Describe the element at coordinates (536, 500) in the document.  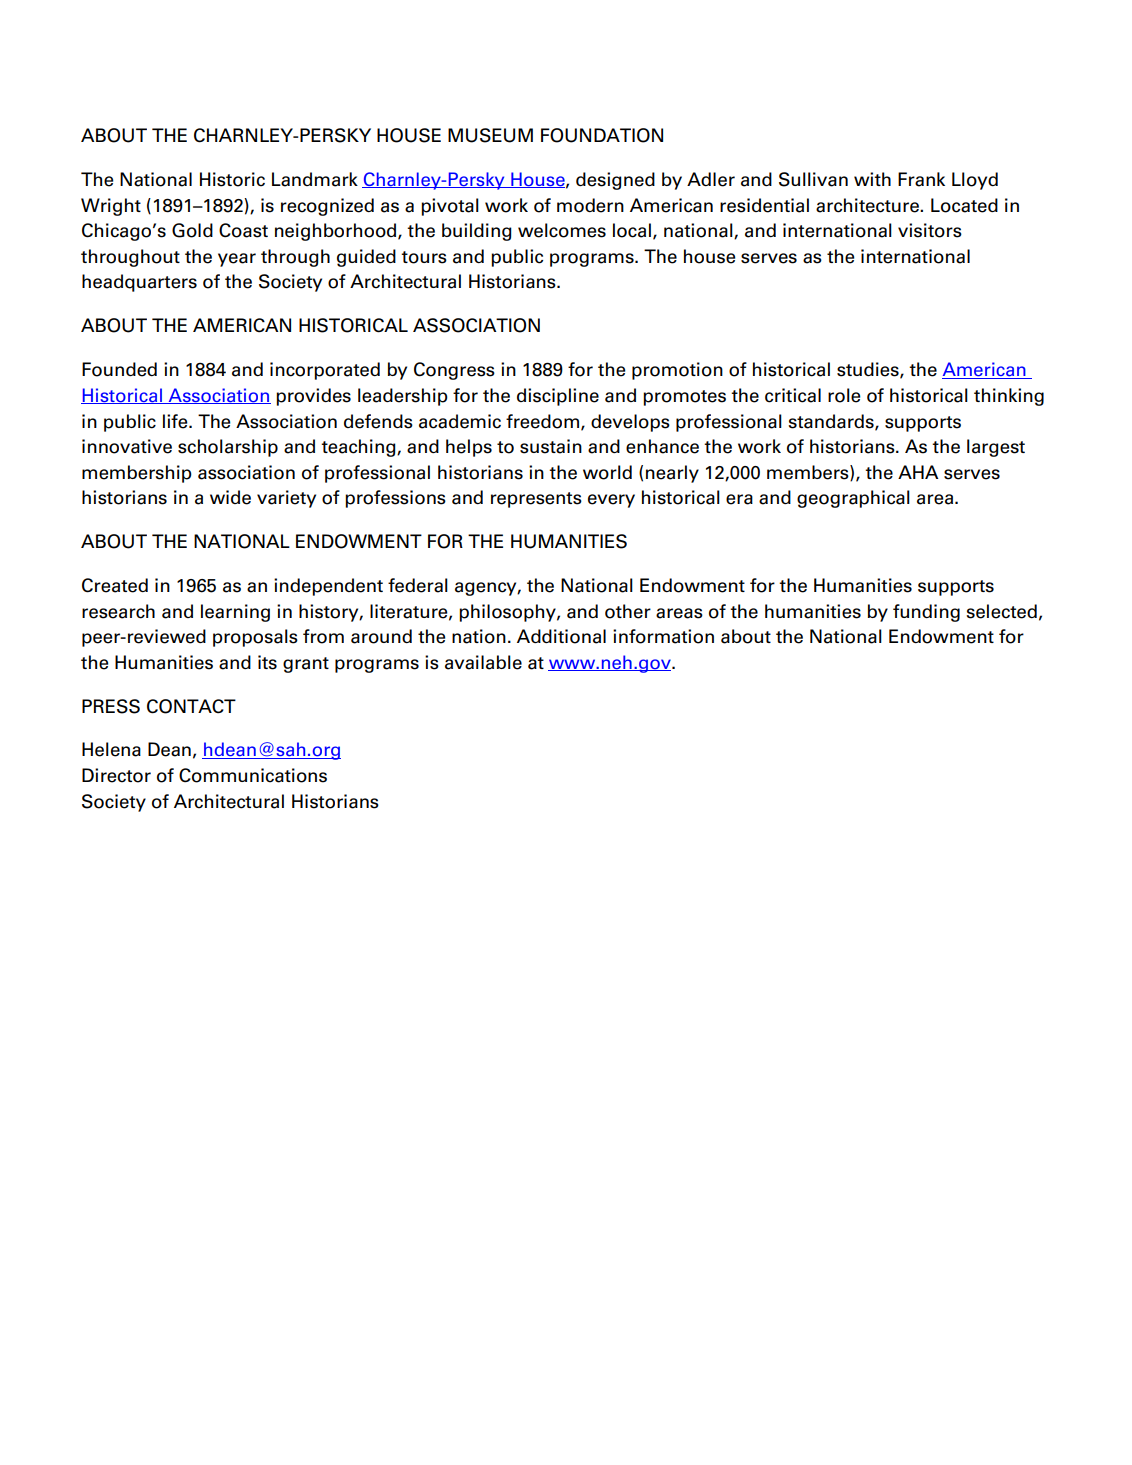
I see `represents` at that location.
